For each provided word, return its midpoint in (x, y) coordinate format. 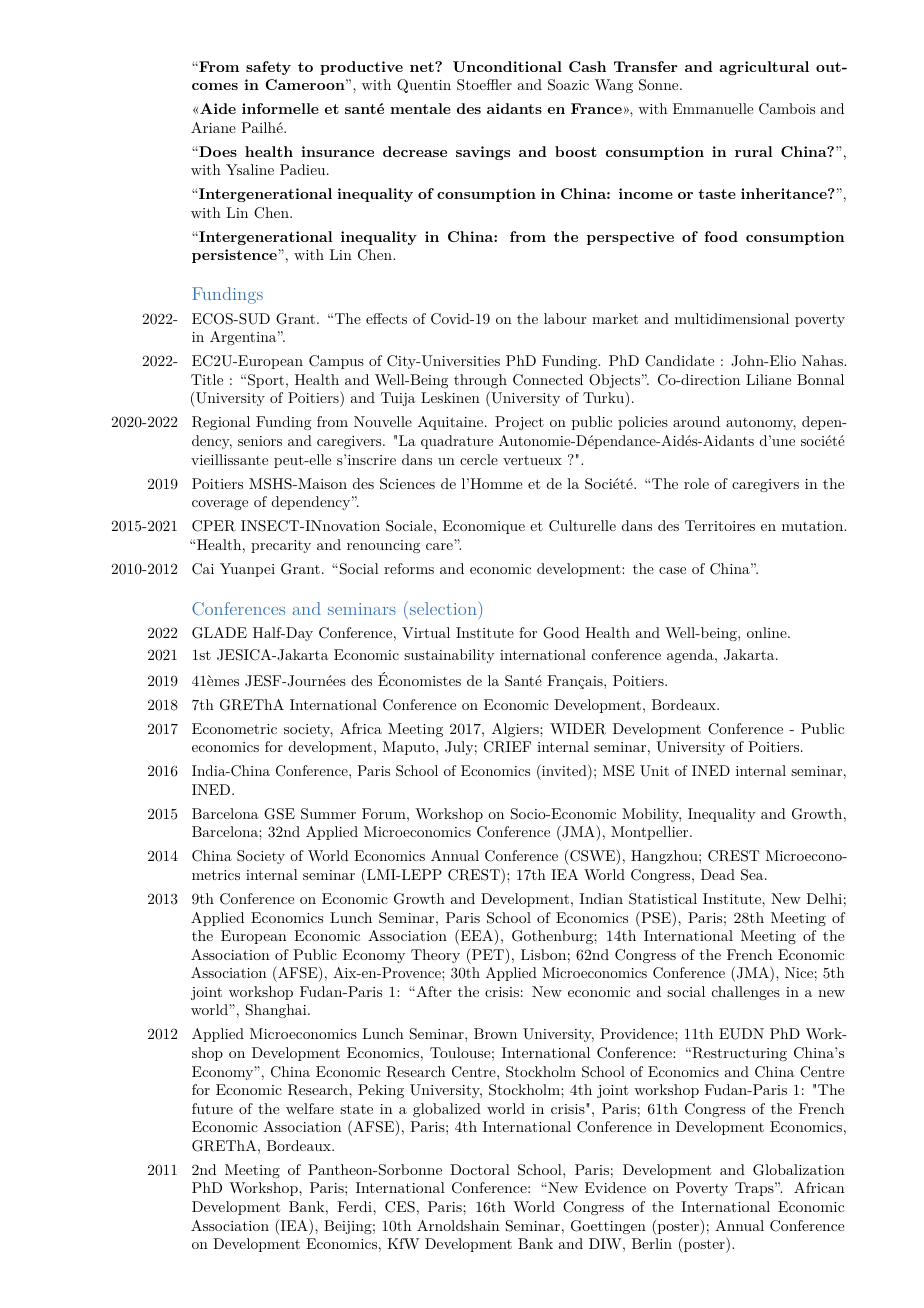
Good (561, 633)
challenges (746, 993)
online (767, 632)
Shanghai (277, 1011)
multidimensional (732, 318)
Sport (266, 381)
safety (268, 68)
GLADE (219, 633)
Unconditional (507, 66)
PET (488, 954)
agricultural (764, 68)
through (480, 381)
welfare (310, 1108)
